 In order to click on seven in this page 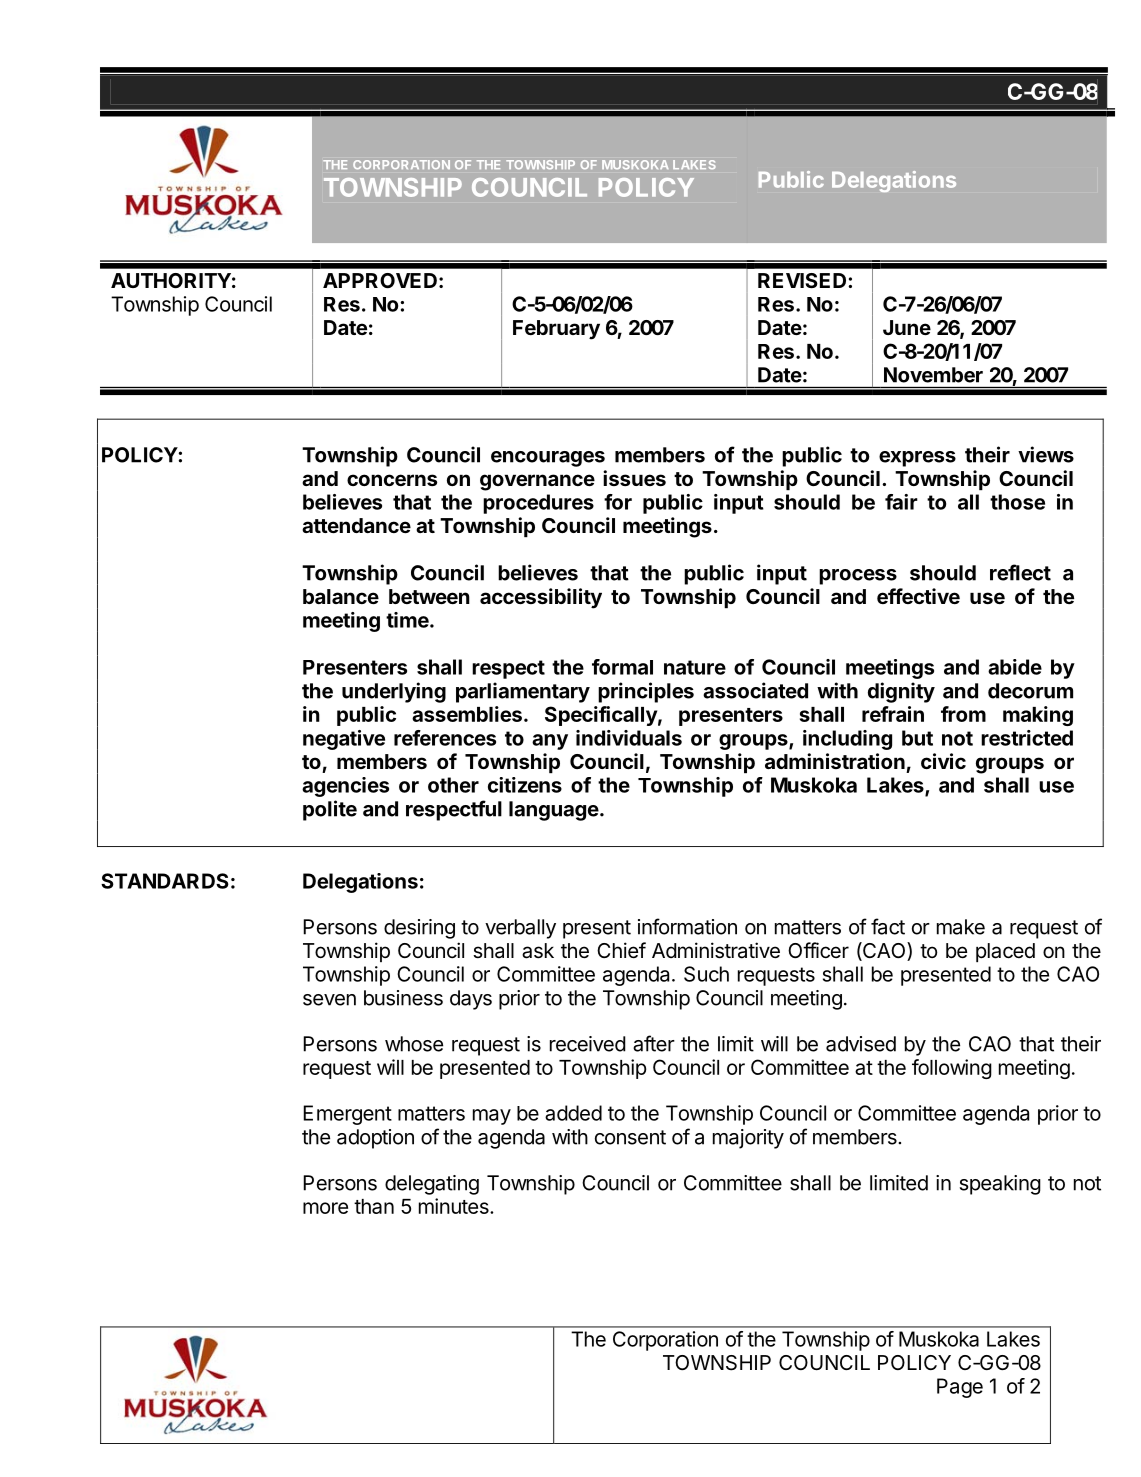, I will do `click(329, 1000)`.
